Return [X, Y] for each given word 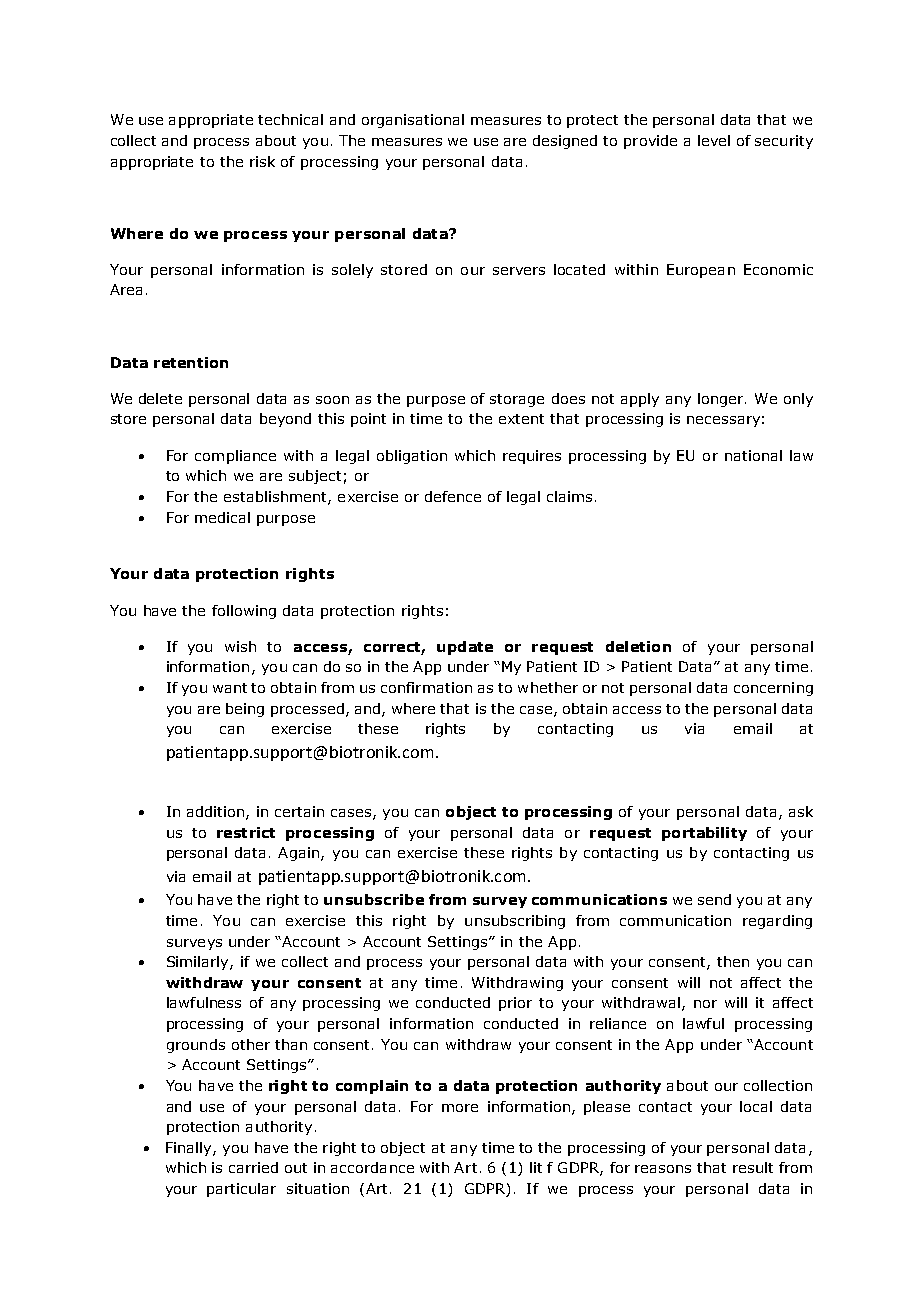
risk [262, 161]
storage [517, 400]
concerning [773, 689]
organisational [413, 121]
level [714, 140]
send [714, 899]
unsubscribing [515, 922]
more [460, 1108]
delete [160, 398]
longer [722, 400]
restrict [246, 832]
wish [240, 646]
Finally [190, 1149]
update [465, 648]
